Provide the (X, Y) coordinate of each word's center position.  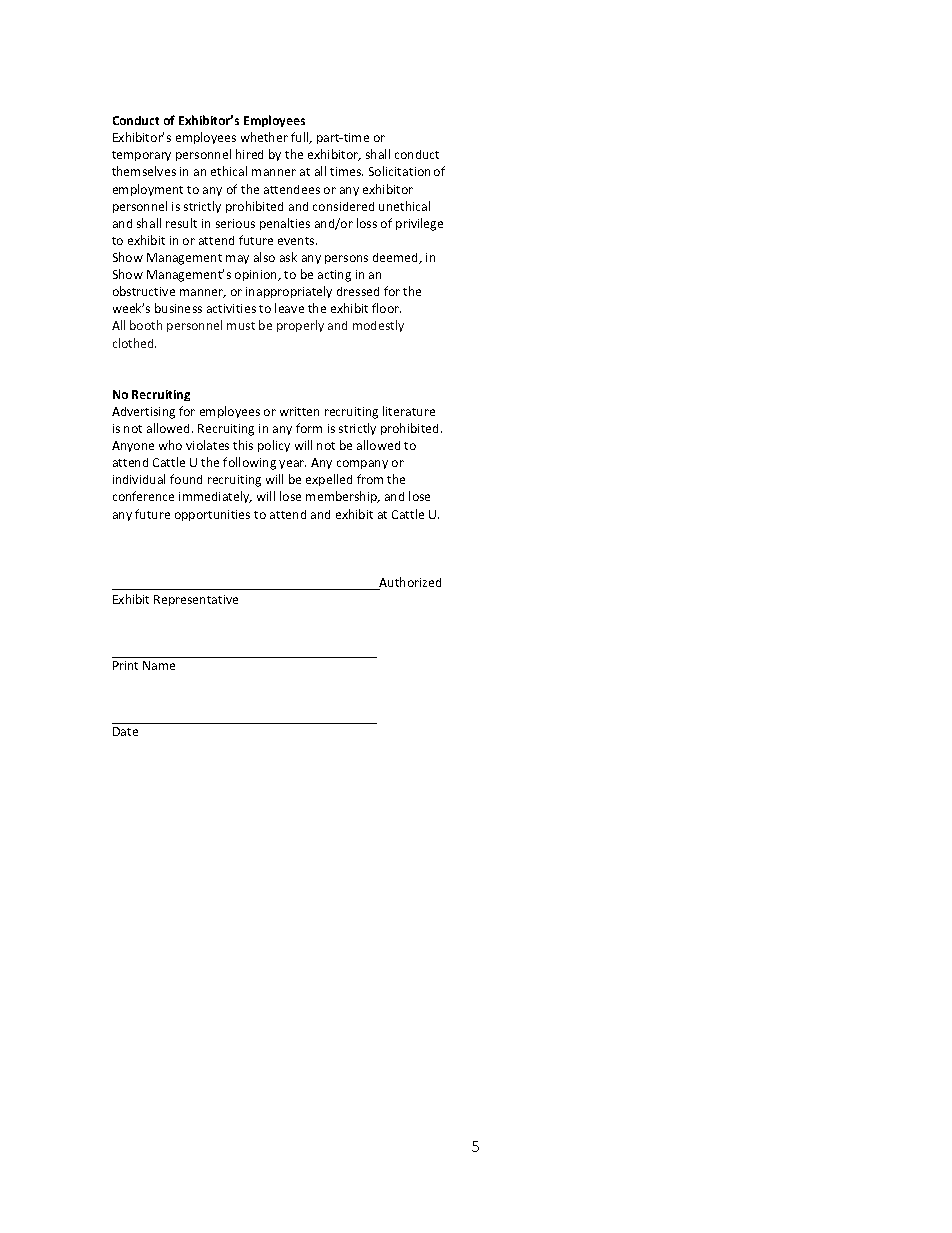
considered (343, 206)
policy (274, 446)
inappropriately (289, 292)
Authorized (409, 583)
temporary (141, 156)
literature (409, 411)
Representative (196, 600)
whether (264, 137)
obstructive (144, 291)
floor (386, 308)
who (170, 445)
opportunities (212, 515)
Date (125, 731)
